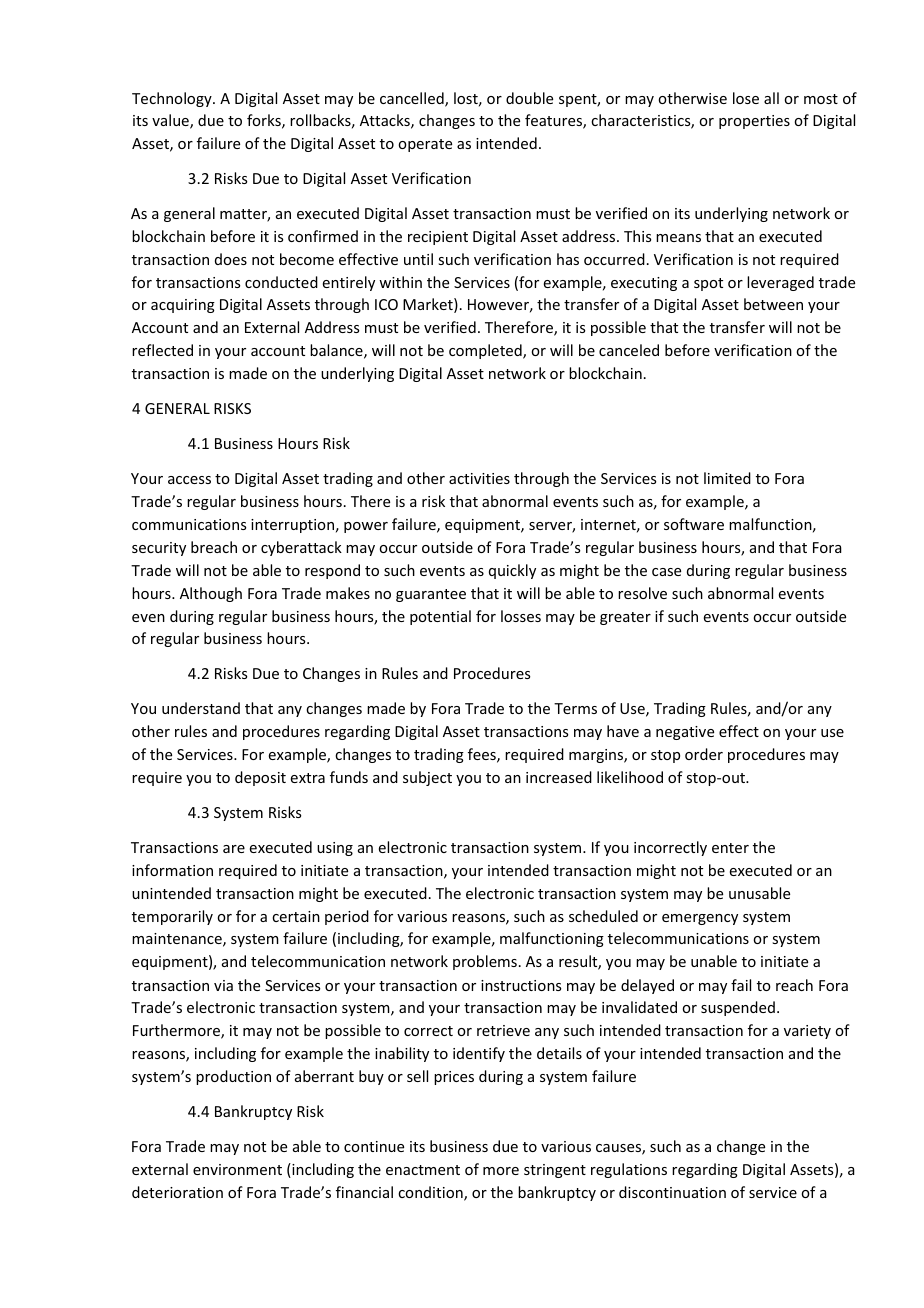  I want to click on environment, so click(237, 1169).
